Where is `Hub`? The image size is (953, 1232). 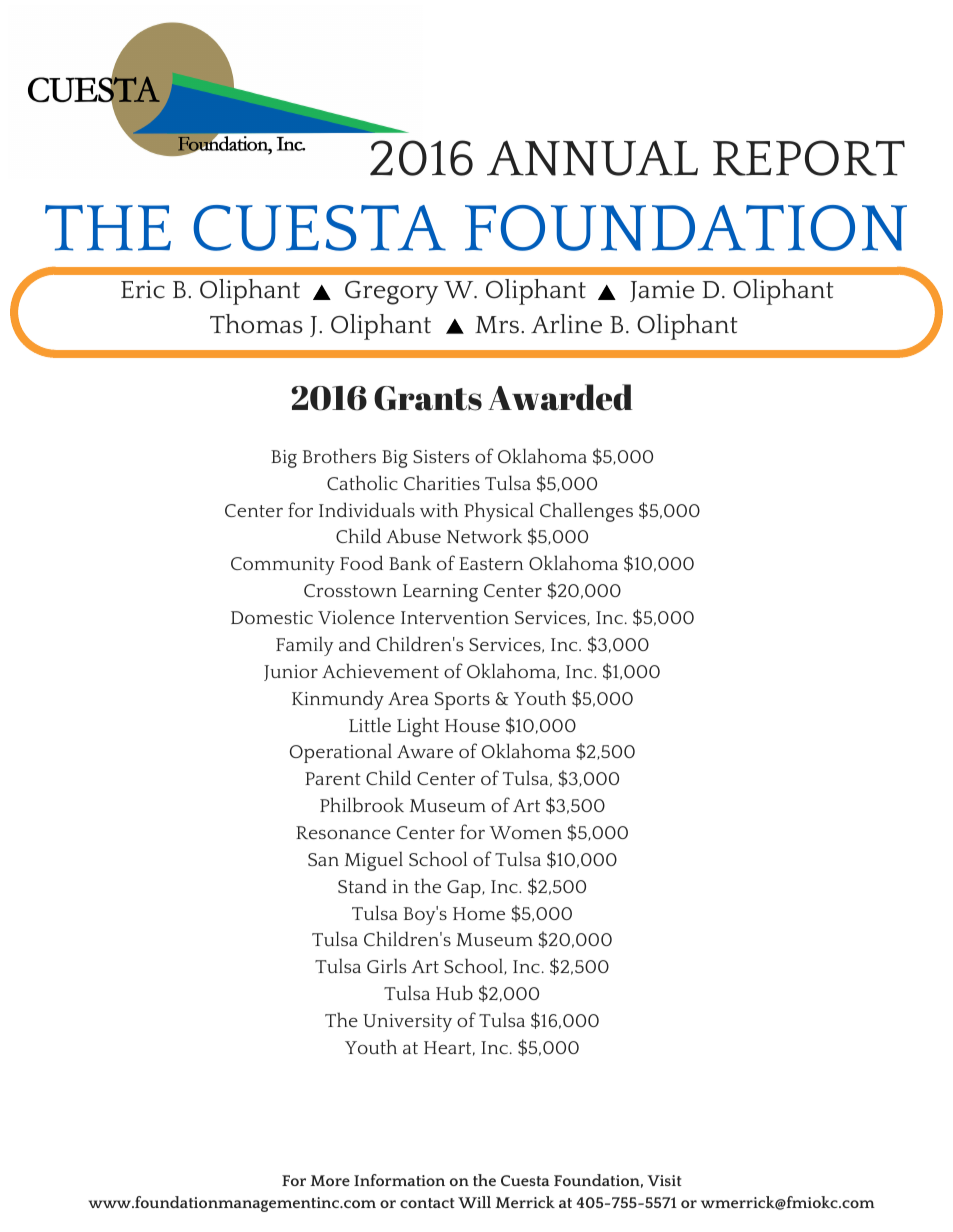
Hub is located at coordinates (454, 992).
